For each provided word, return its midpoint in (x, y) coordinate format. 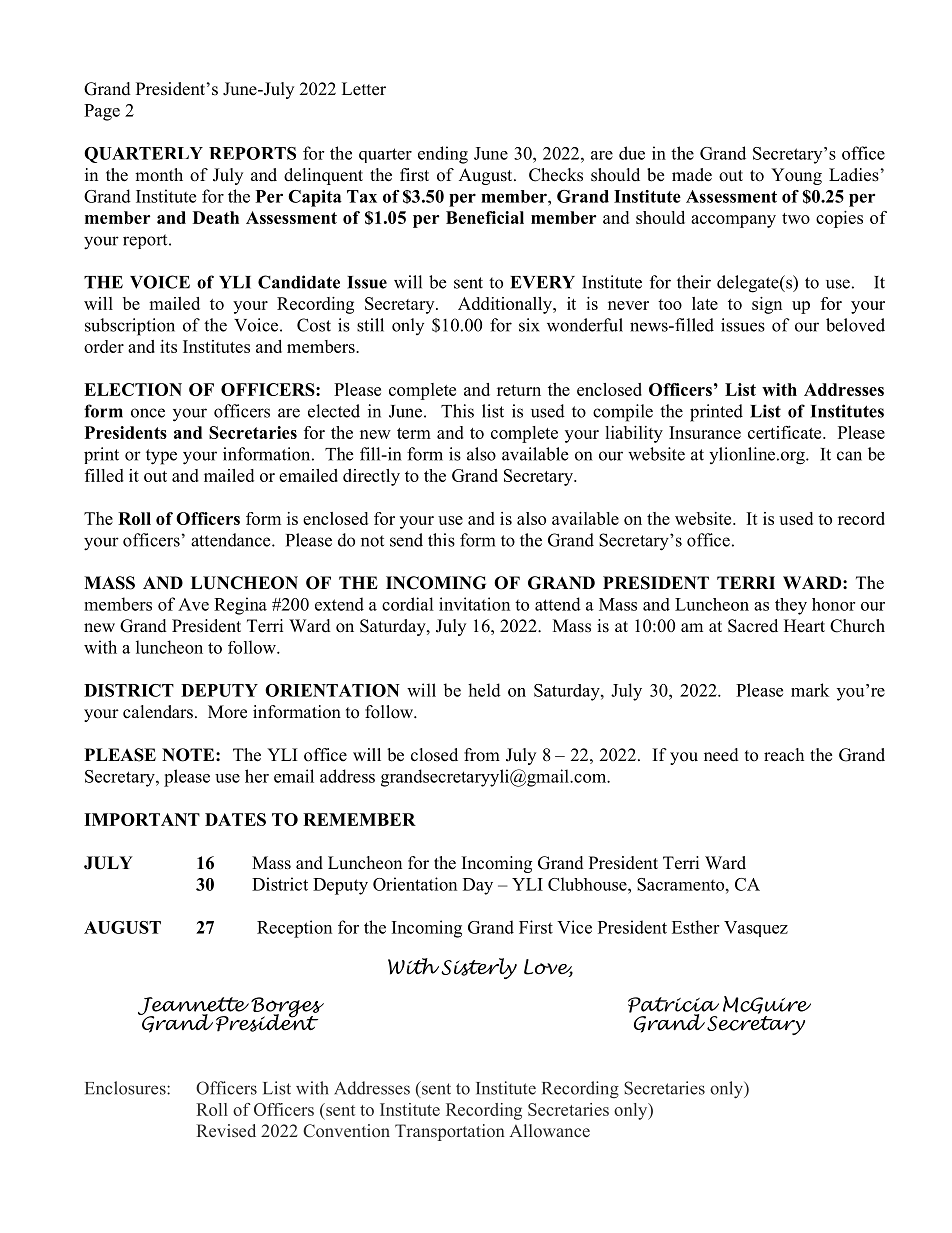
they (791, 606)
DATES (235, 819)
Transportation (450, 1132)
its (168, 346)
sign (767, 305)
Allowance (549, 1130)
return (519, 390)
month (159, 175)
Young (796, 176)
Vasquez (756, 929)
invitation (474, 604)
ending (443, 155)
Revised (226, 1130)
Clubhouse (588, 884)
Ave (193, 604)
